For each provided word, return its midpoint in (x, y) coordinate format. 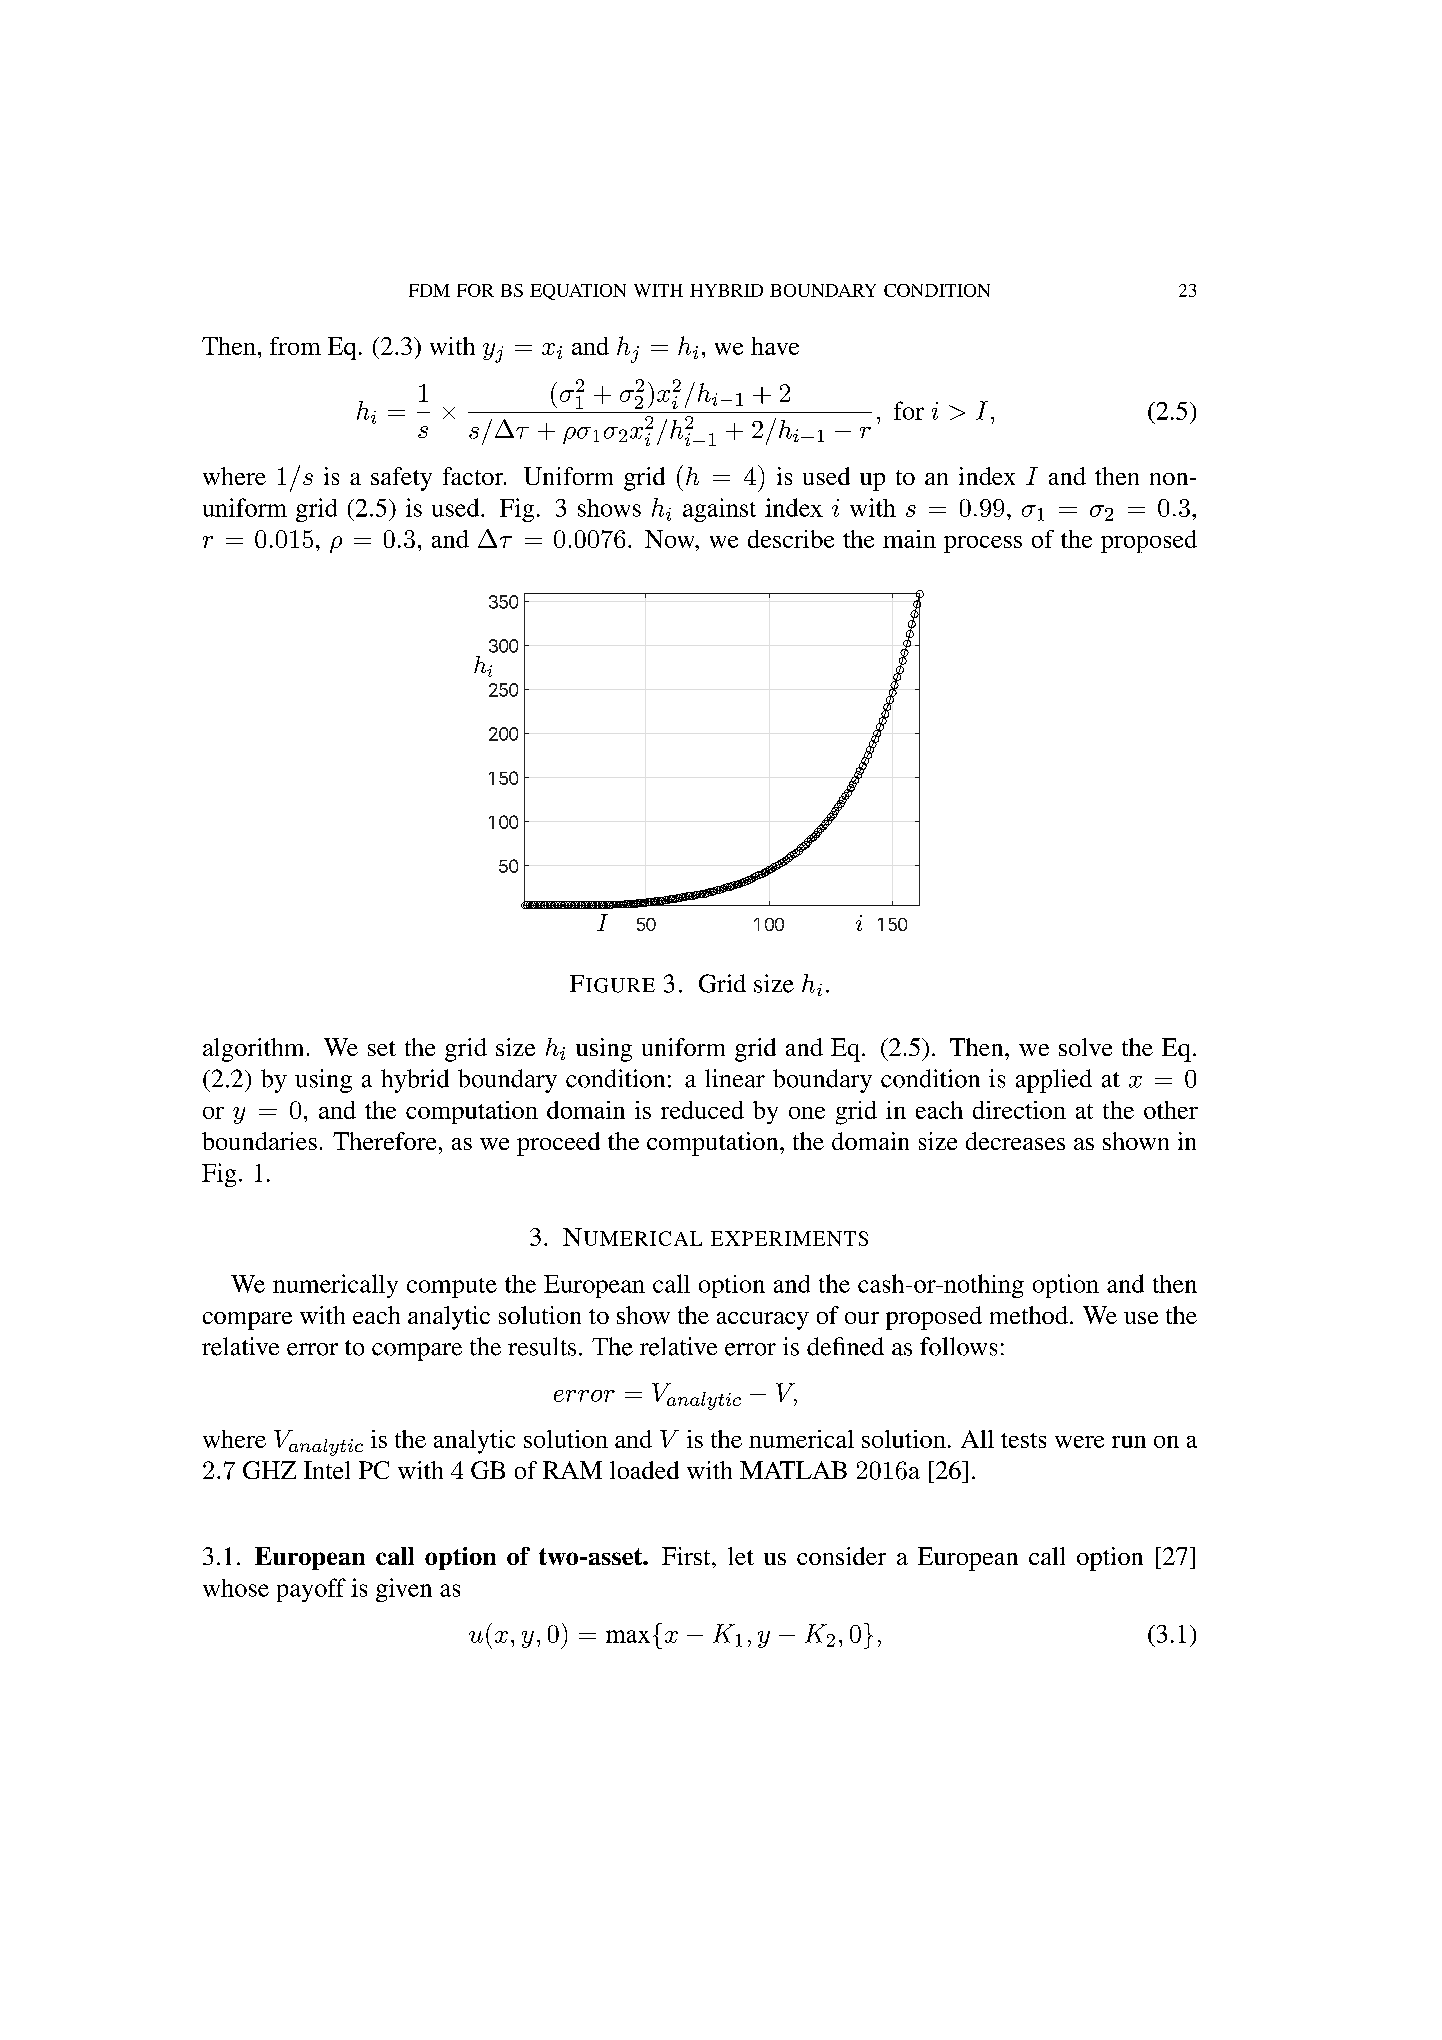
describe (791, 539)
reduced (702, 1110)
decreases (1015, 1141)
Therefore (384, 1141)
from (295, 346)
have (775, 346)
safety (401, 479)
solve (1085, 1047)
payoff (311, 1590)
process (983, 544)
